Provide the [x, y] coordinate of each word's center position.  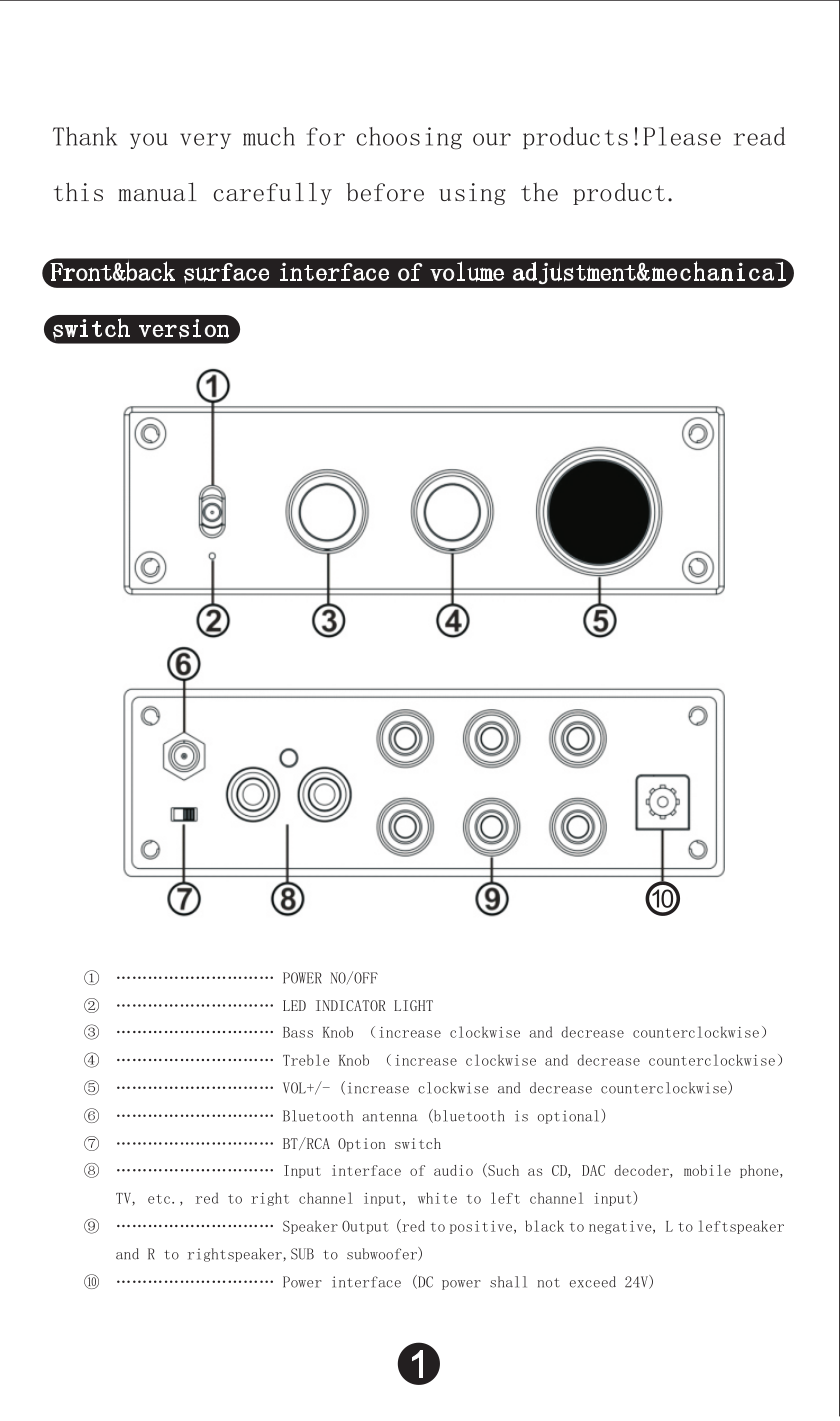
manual [157, 191]
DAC [593, 1170]
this [78, 191]
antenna [390, 1117]
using [472, 194]
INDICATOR [351, 1005]
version [184, 329]
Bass [298, 1032]
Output [365, 1227]
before [385, 192]
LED [294, 1005]
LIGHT [413, 1005]
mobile [707, 1170]
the [539, 192]
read [759, 136]
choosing [409, 138]
